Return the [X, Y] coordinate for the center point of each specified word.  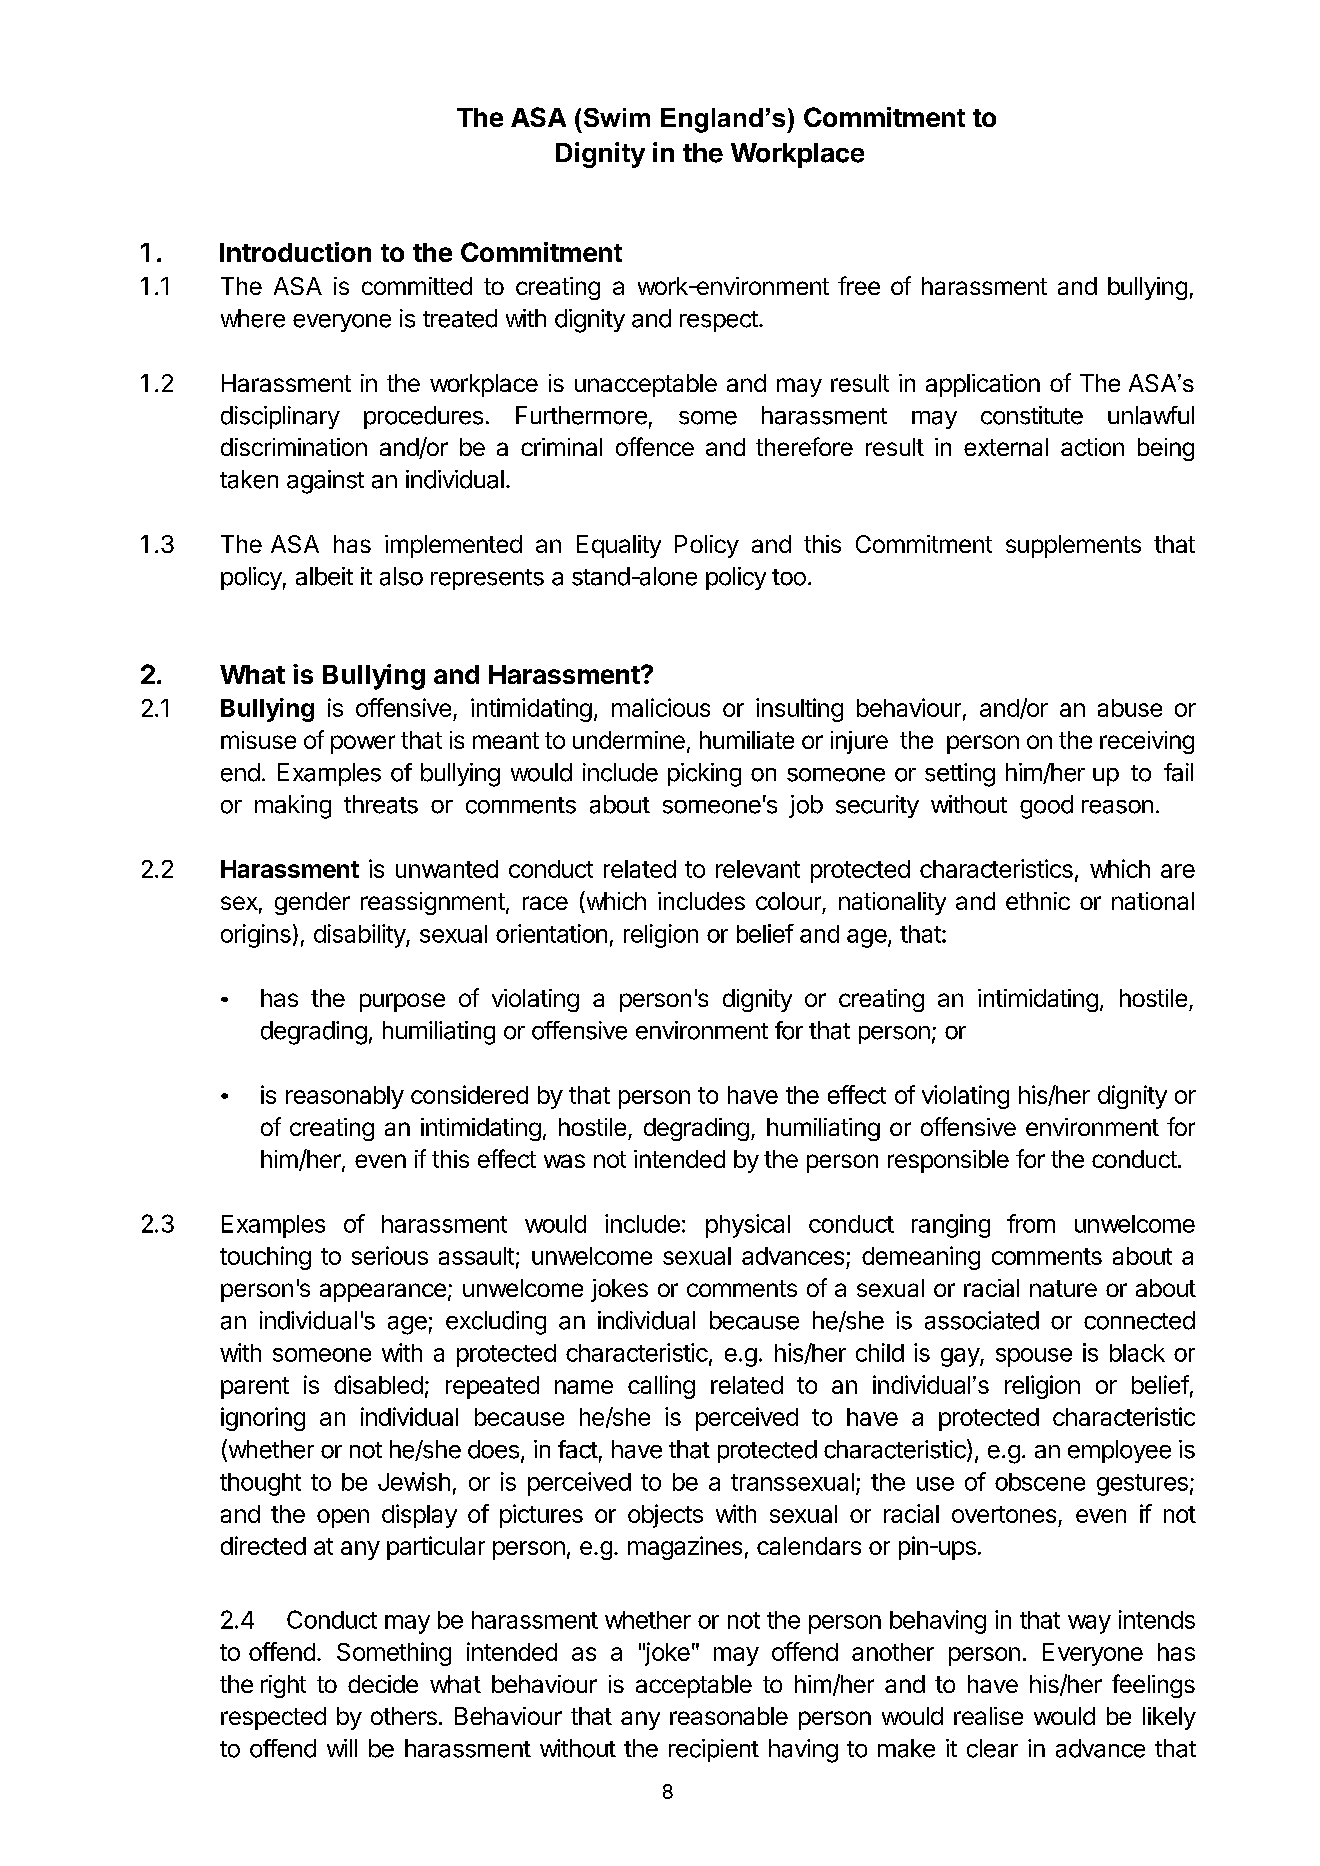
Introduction [295, 252]
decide [383, 1684]
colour [788, 901]
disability [360, 936]
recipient [714, 1750]
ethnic [1038, 901]
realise [988, 1716]
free [859, 285]
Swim [617, 117]
